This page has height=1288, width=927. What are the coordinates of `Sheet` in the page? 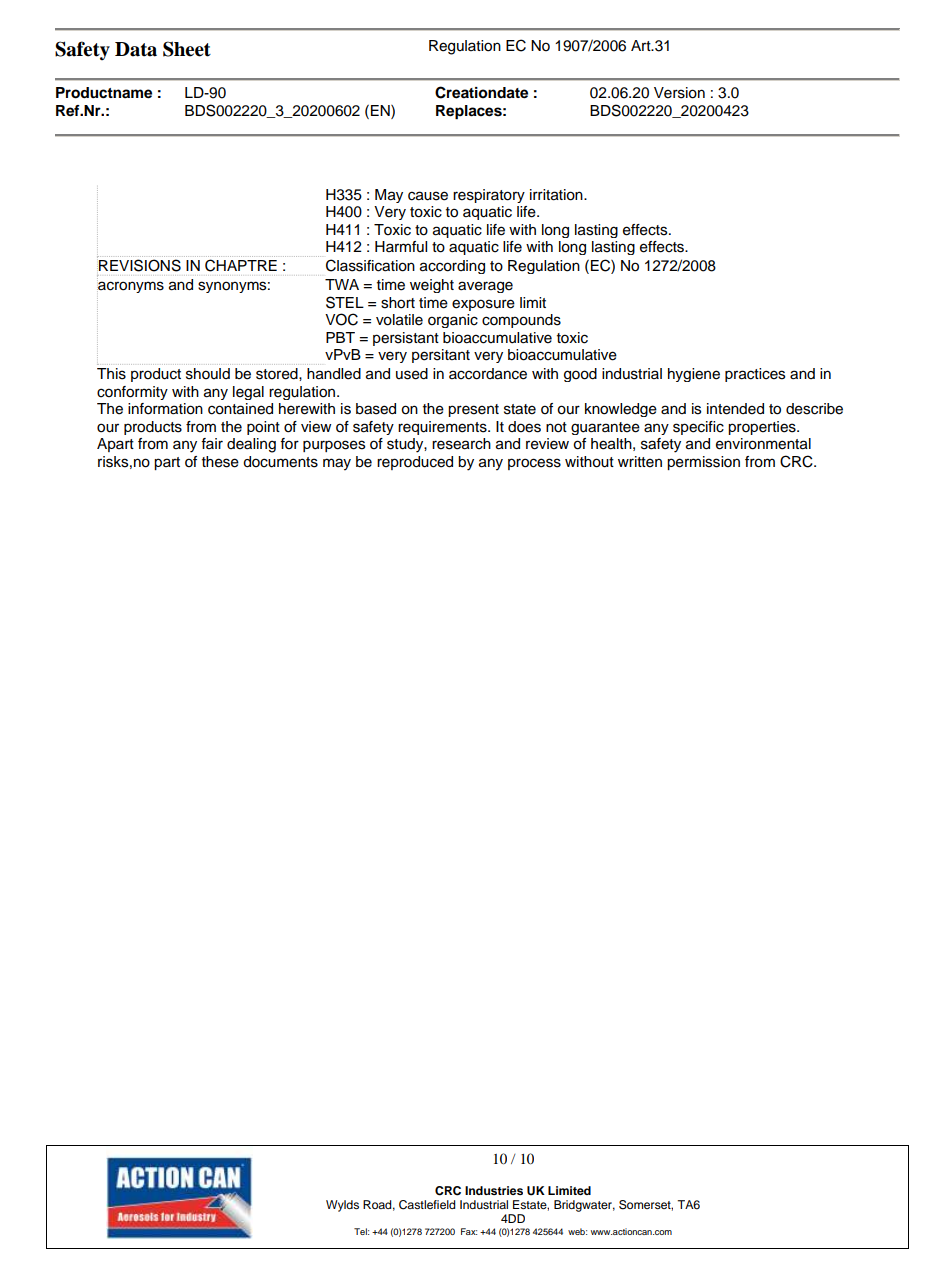 It's located at (187, 49).
